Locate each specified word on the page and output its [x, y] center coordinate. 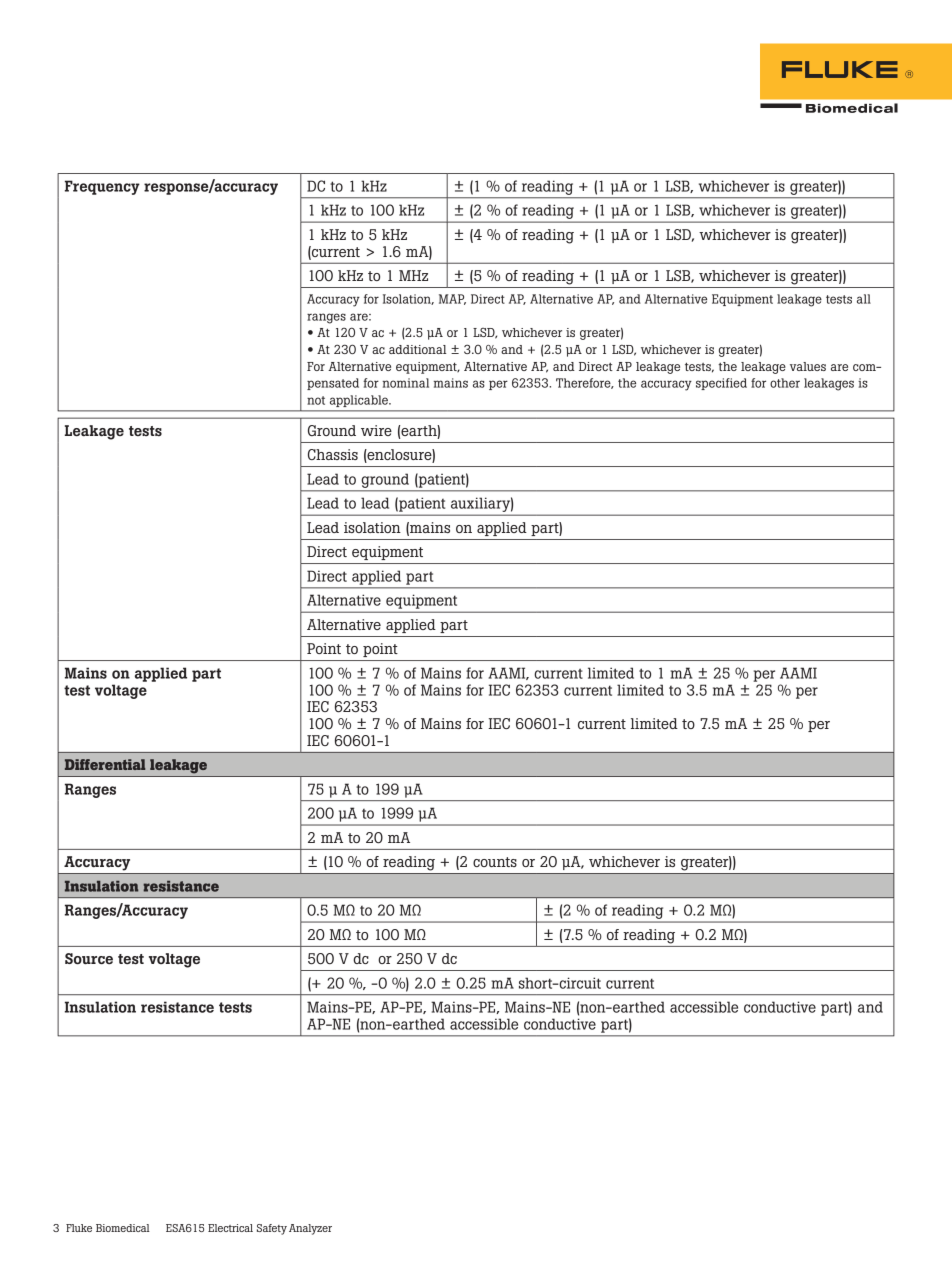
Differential [105, 764]
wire [376, 430]
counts [495, 862]
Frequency [102, 187]
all [864, 299]
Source [89, 959]
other [785, 383]
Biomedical [123, 1228]
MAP [452, 299]
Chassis [333, 454]
